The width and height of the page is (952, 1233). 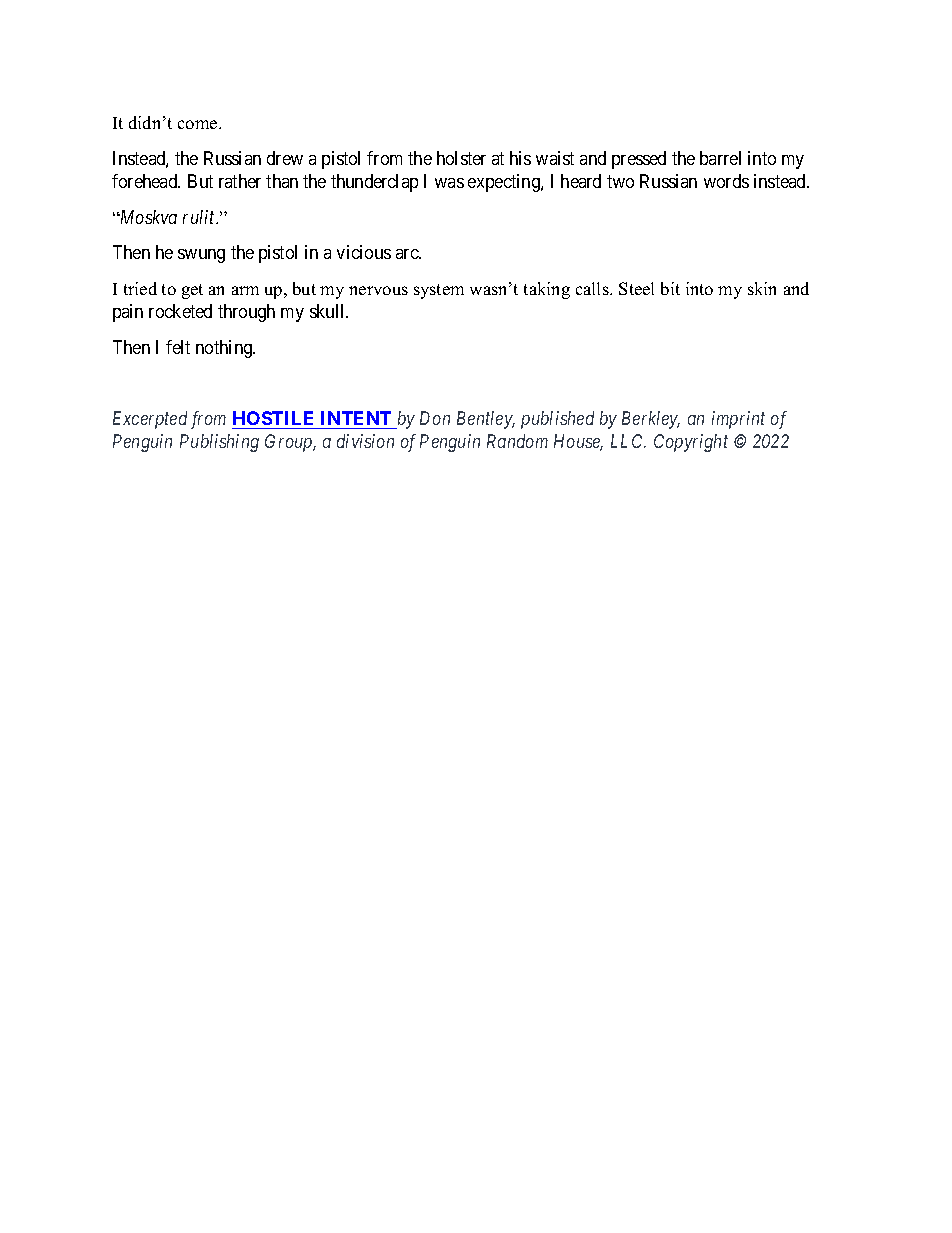 What do you see at coordinates (219, 443) in the page?
I see `Publishing` at bounding box center [219, 443].
